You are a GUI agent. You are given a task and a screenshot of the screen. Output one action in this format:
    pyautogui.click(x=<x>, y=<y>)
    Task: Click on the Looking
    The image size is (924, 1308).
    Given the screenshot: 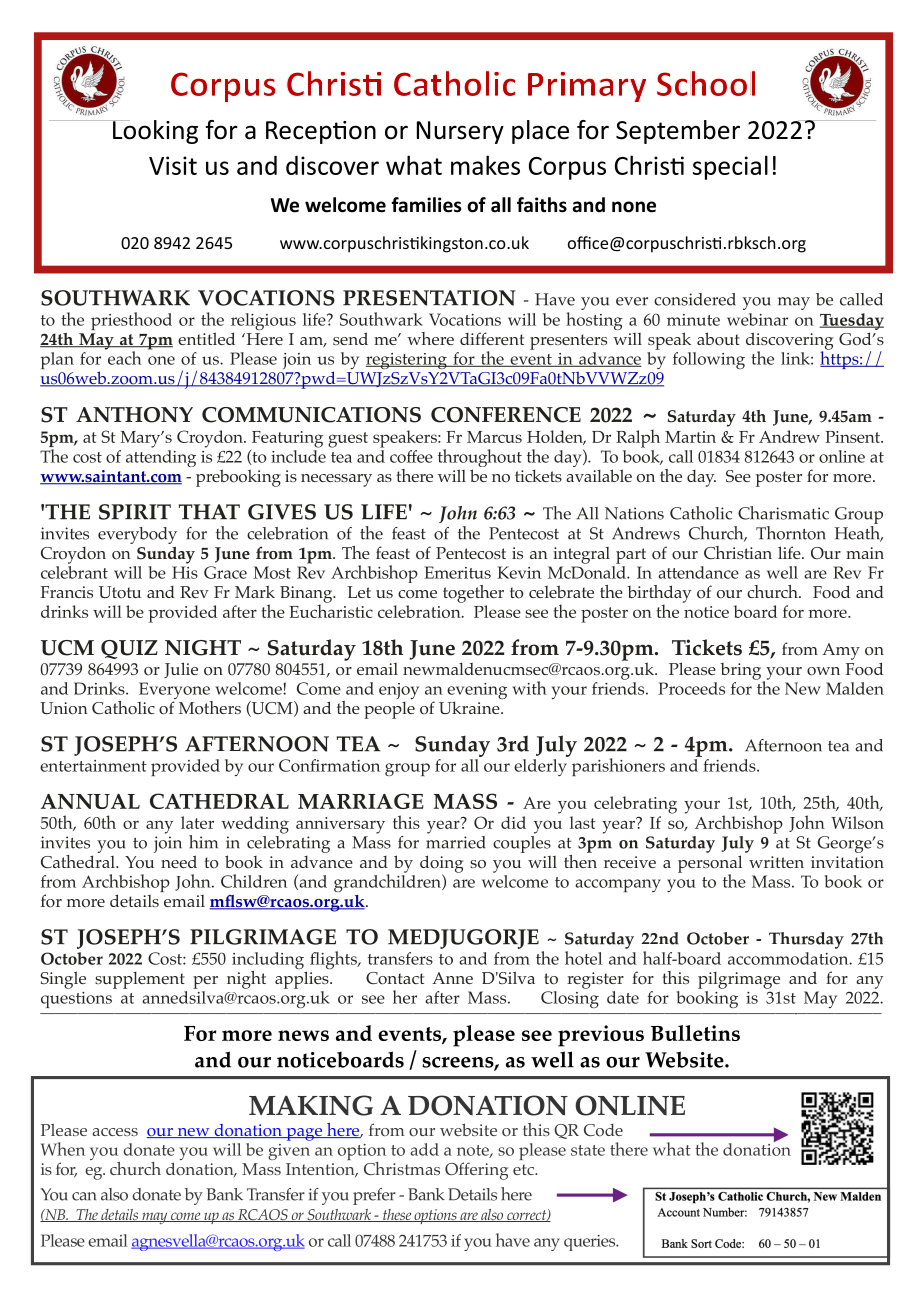 What is the action you would take?
    pyautogui.click(x=154, y=132)
